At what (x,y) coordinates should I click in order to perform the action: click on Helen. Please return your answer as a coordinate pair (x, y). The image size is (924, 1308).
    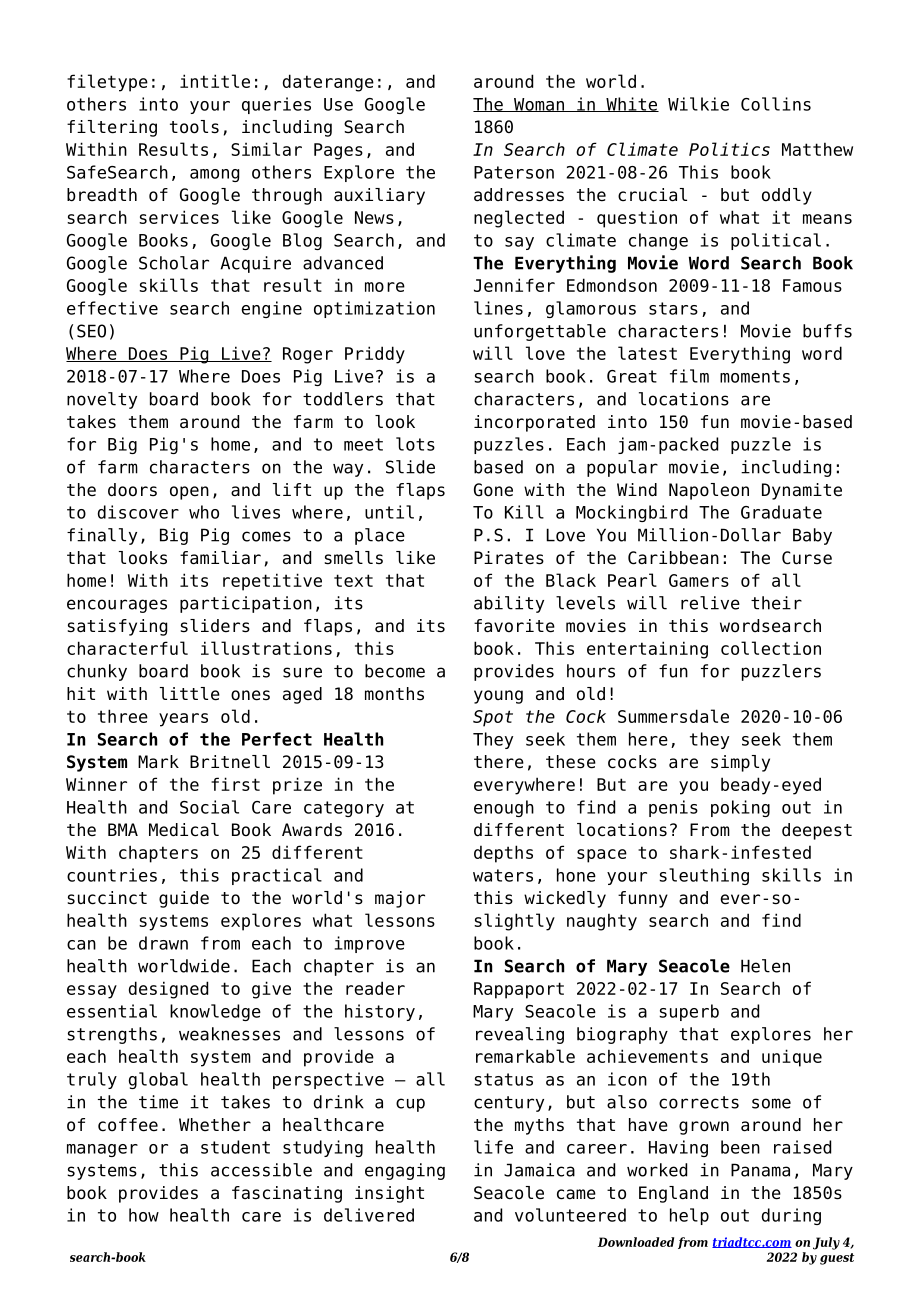
    Looking at the image, I should click on (765, 966).
